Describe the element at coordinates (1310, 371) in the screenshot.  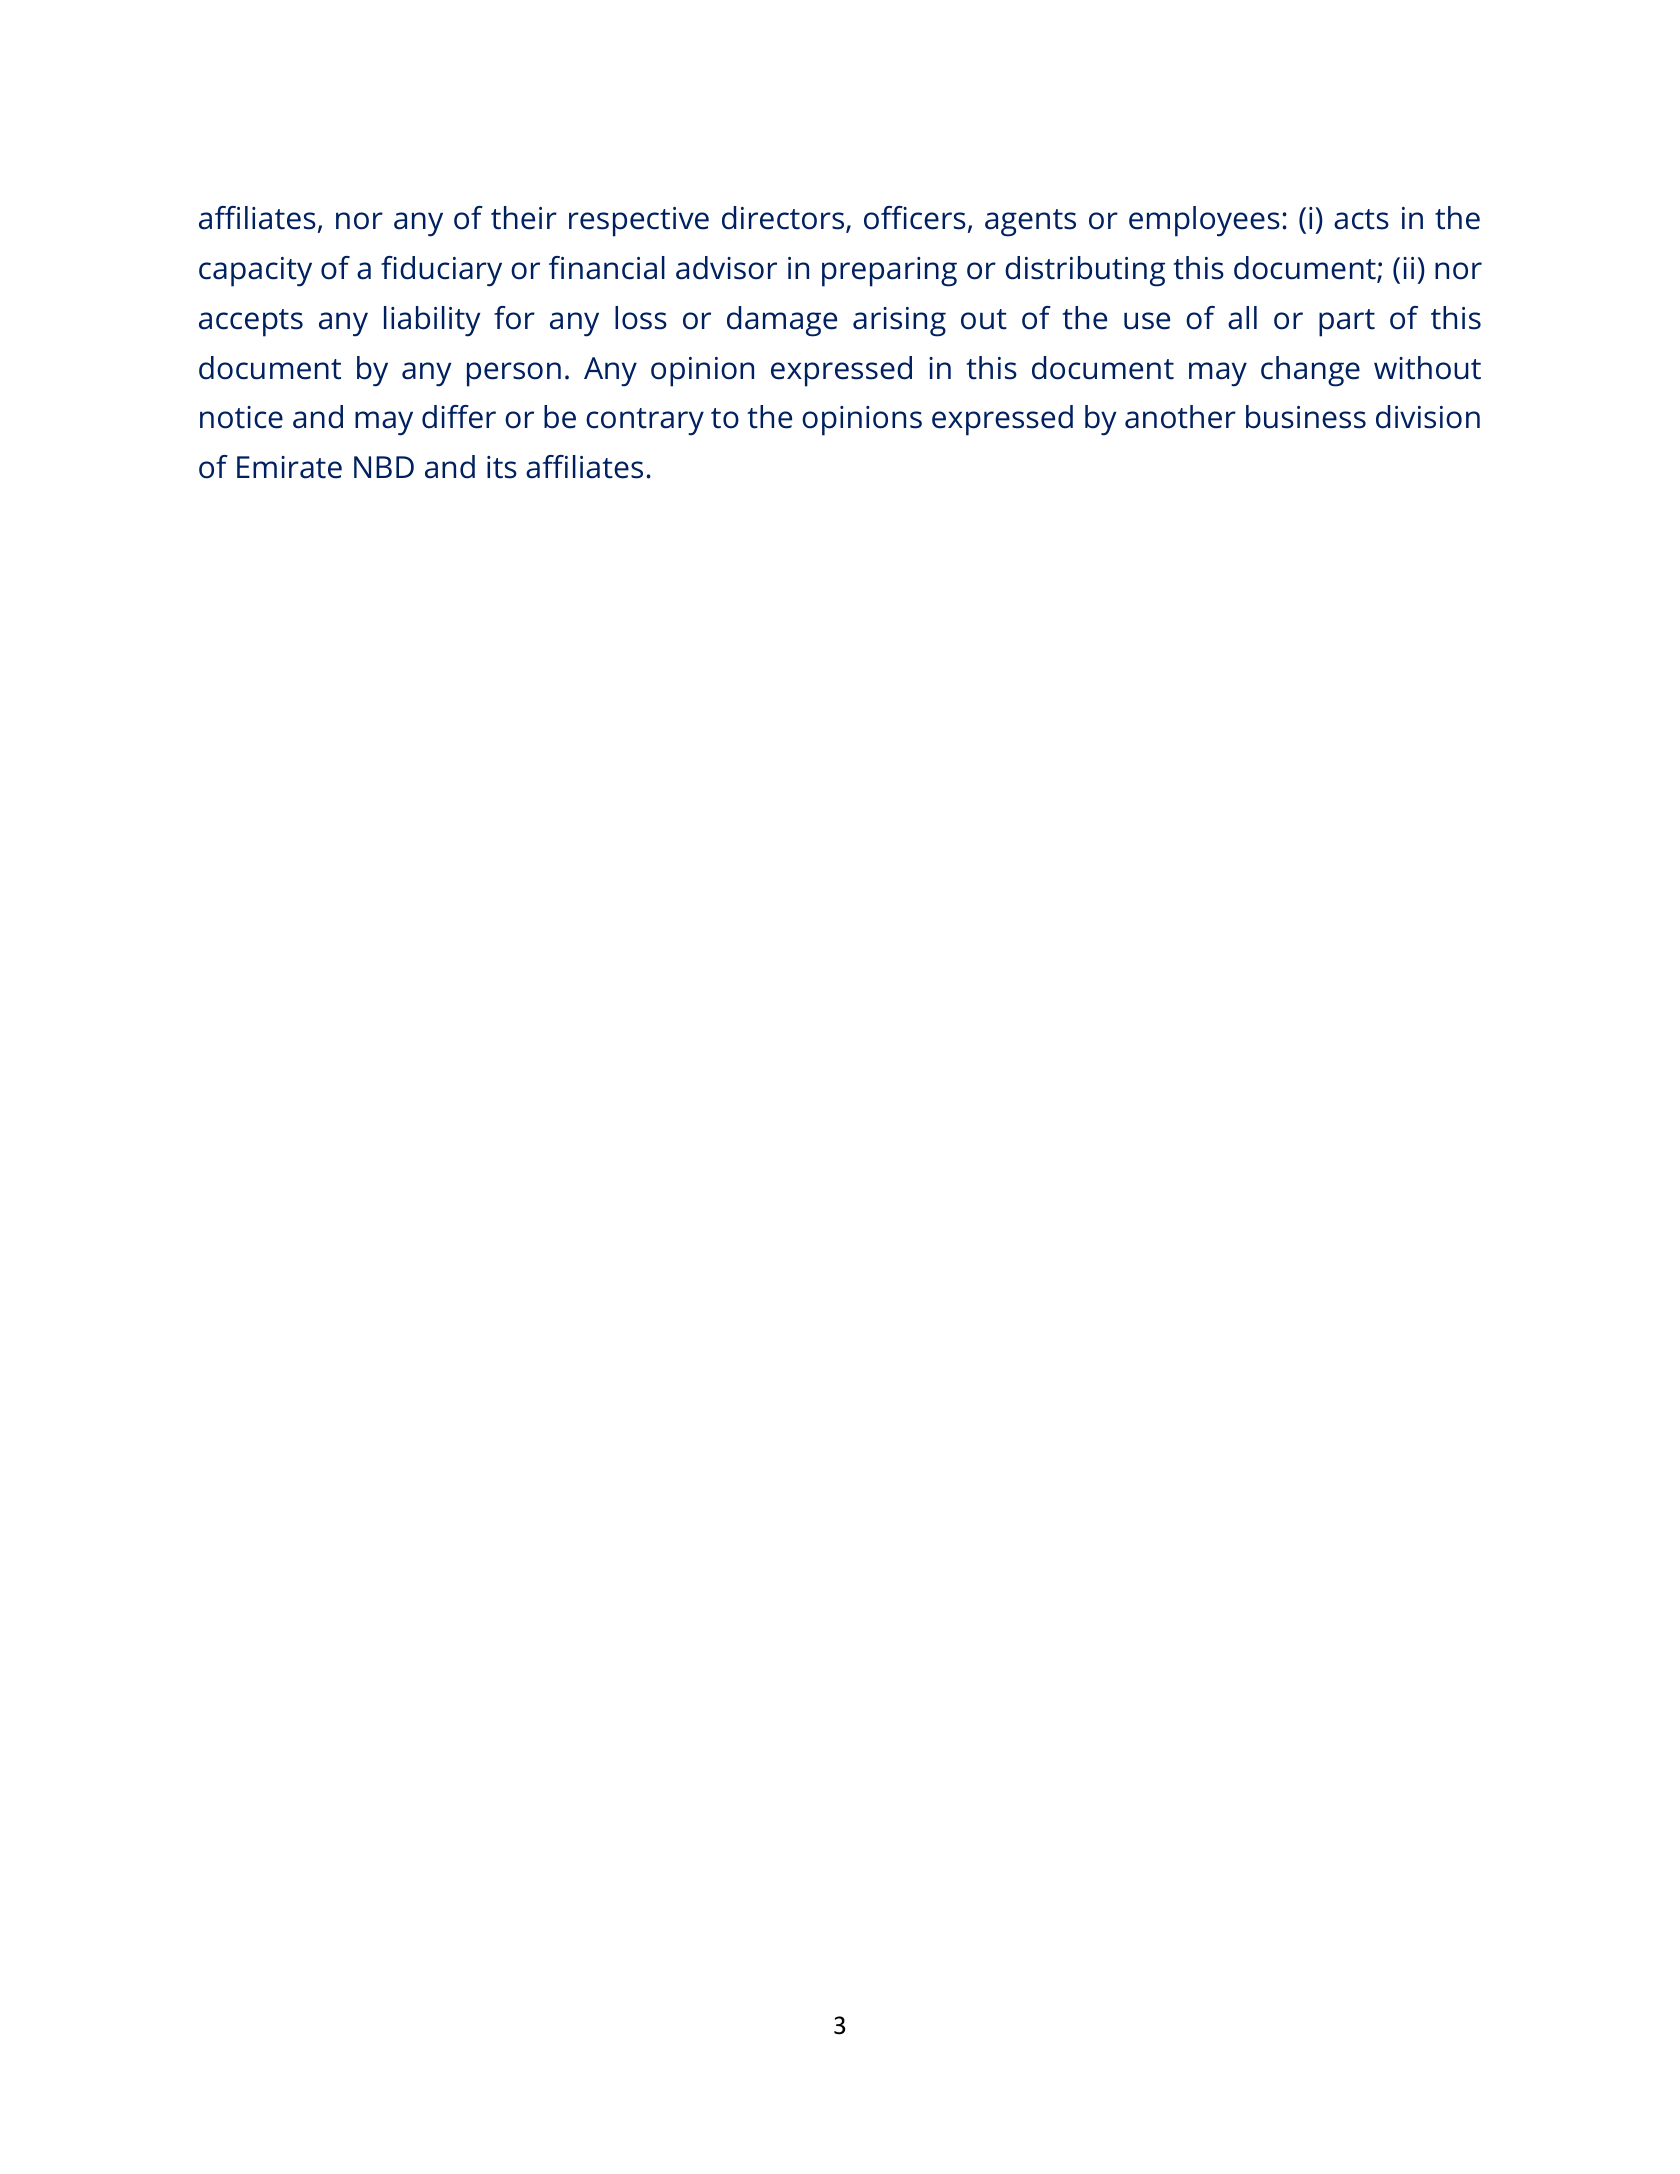
I see `change` at that location.
